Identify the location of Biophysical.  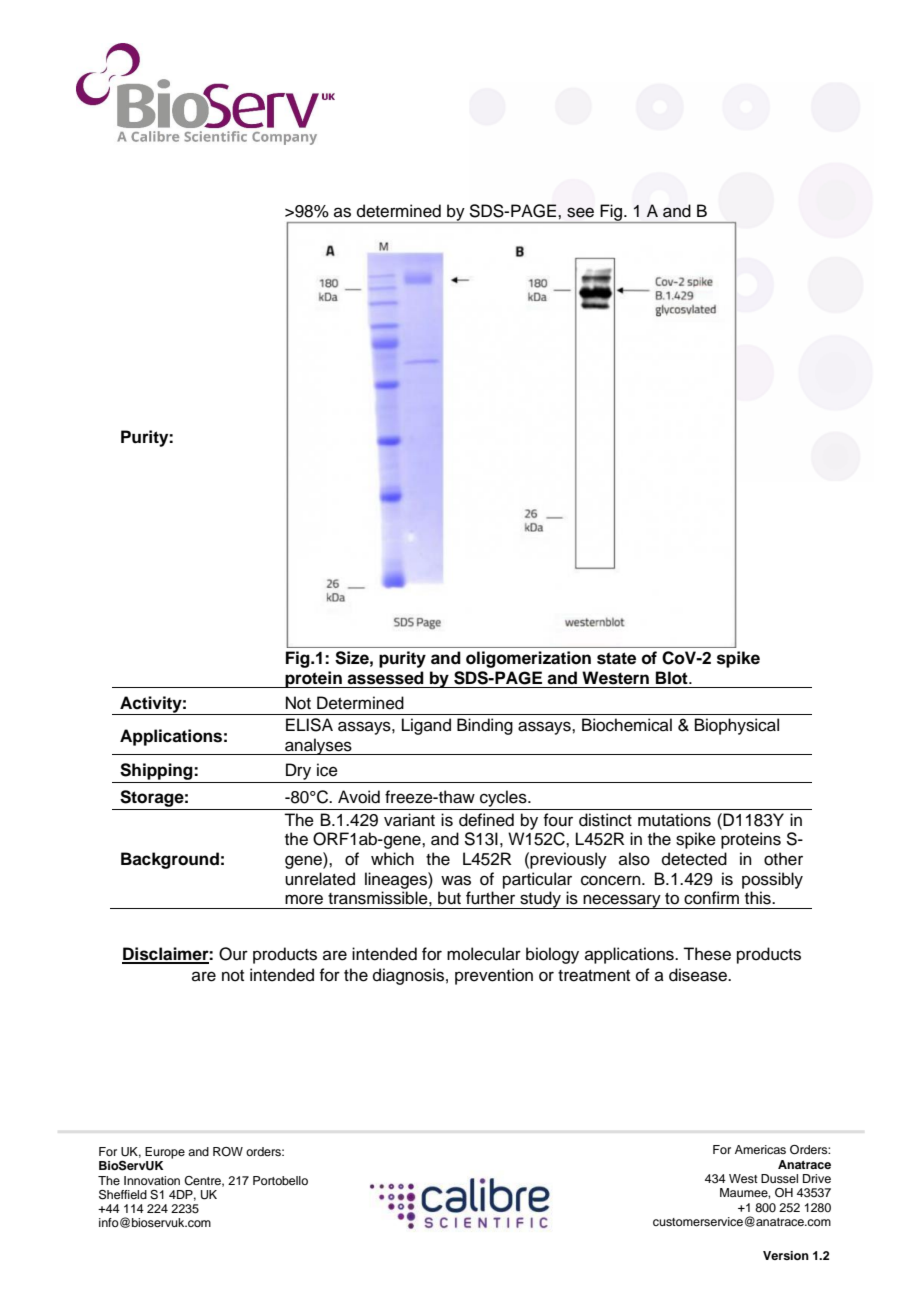
(737, 726).
